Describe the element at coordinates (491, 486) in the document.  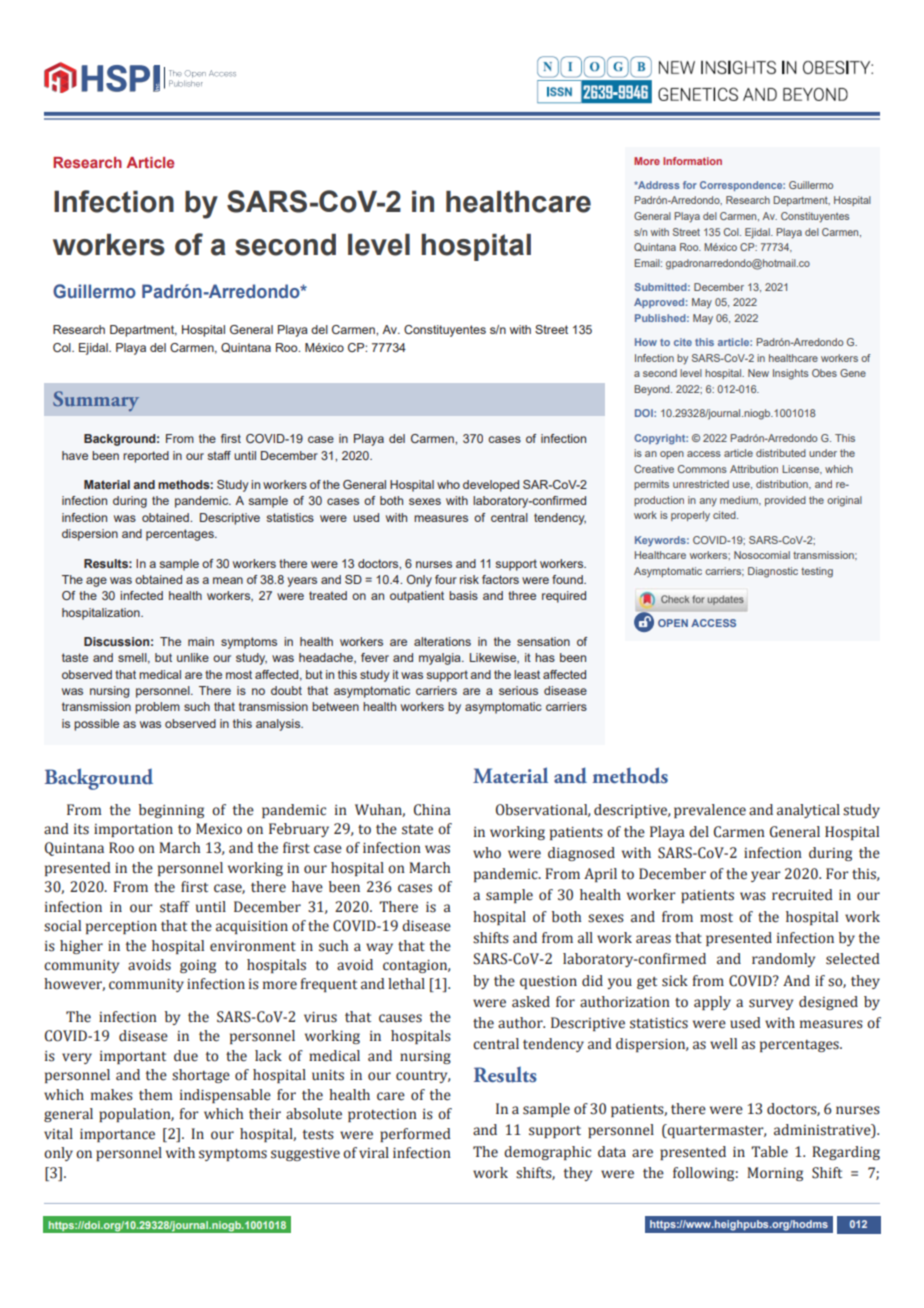
I see `developed` at that location.
